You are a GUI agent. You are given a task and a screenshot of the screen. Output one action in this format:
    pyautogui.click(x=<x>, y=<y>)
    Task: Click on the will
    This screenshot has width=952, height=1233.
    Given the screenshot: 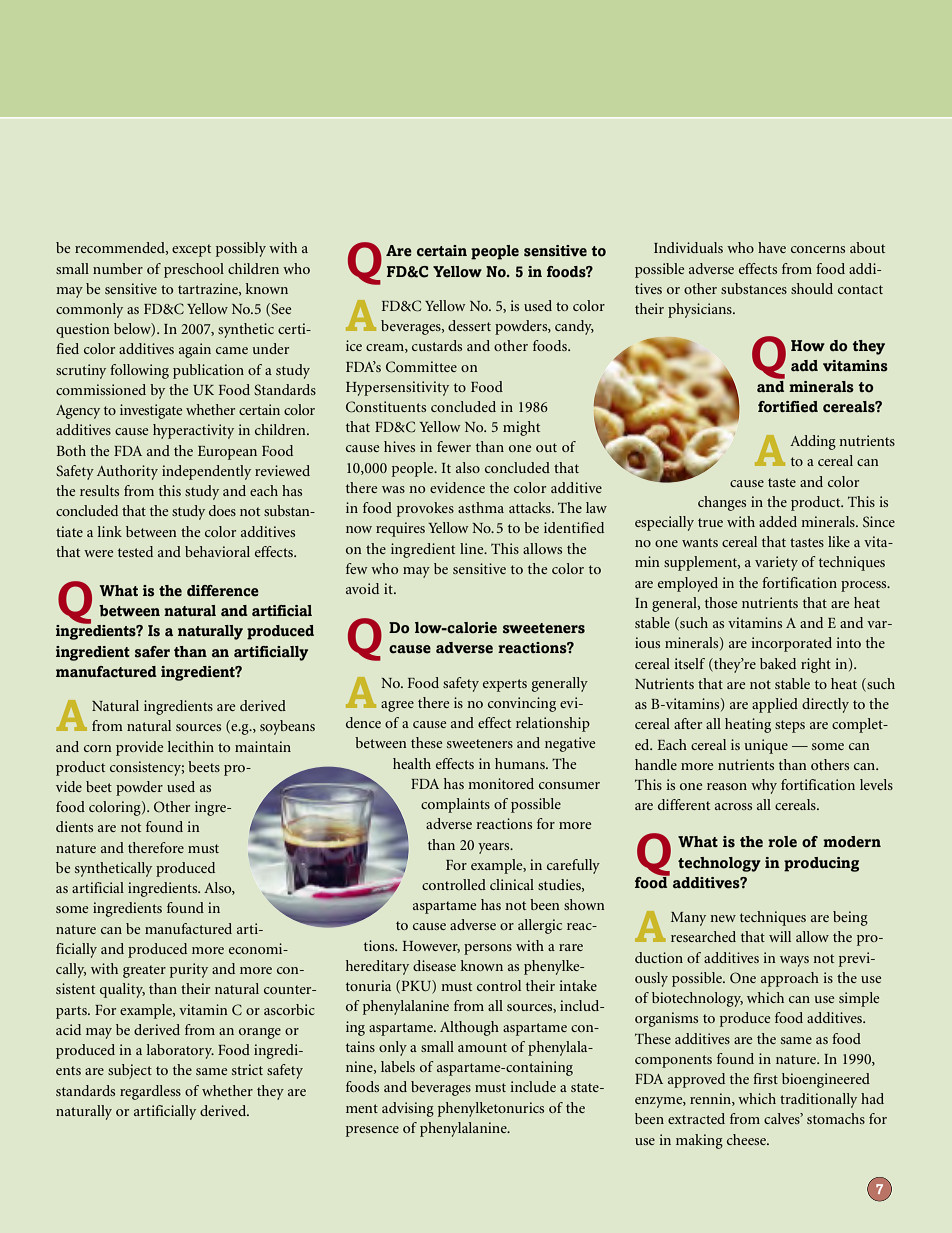 What is the action you would take?
    pyautogui.click(x=780, y=936)
